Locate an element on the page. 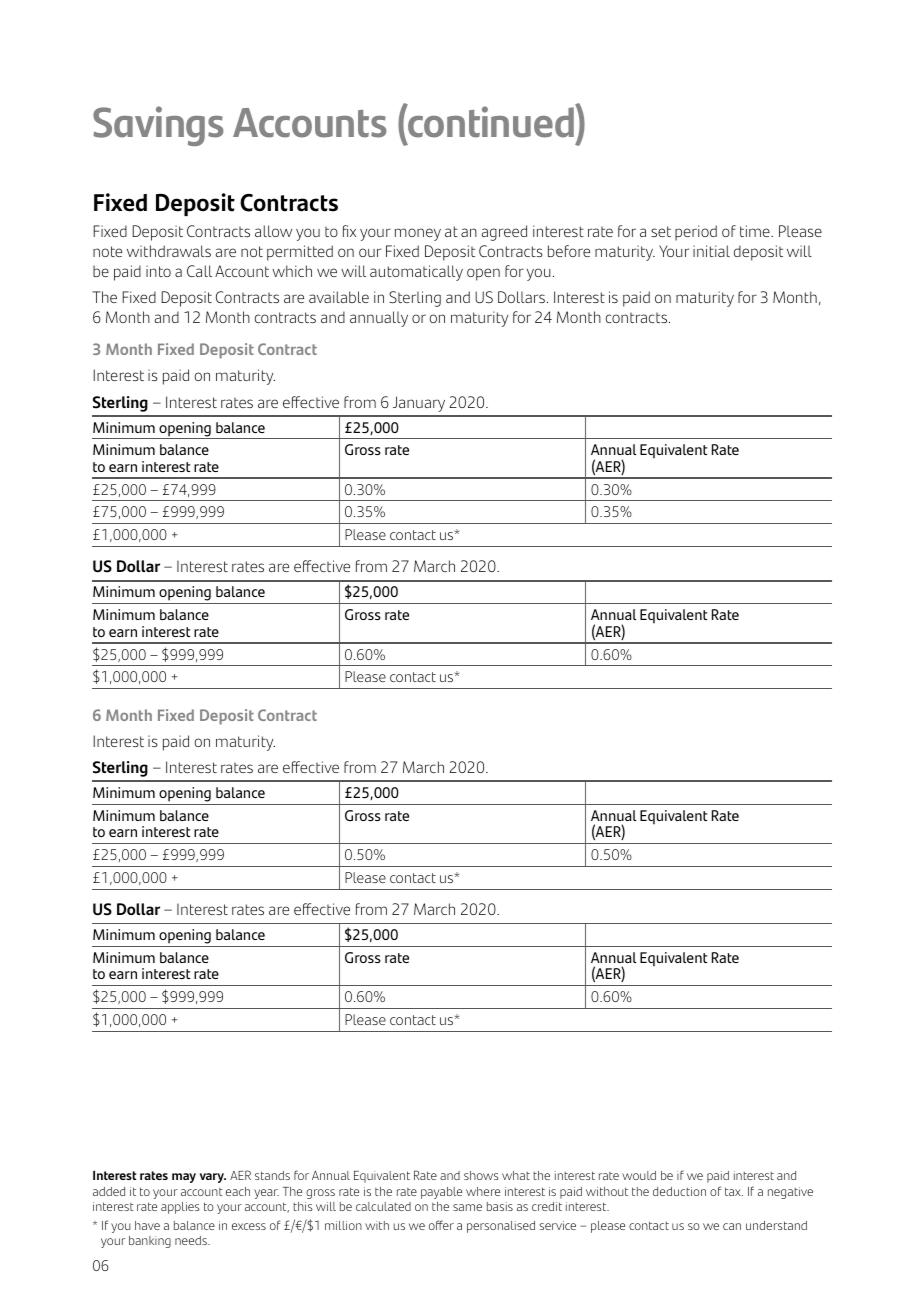  before is located at coordinates (569, 251).
